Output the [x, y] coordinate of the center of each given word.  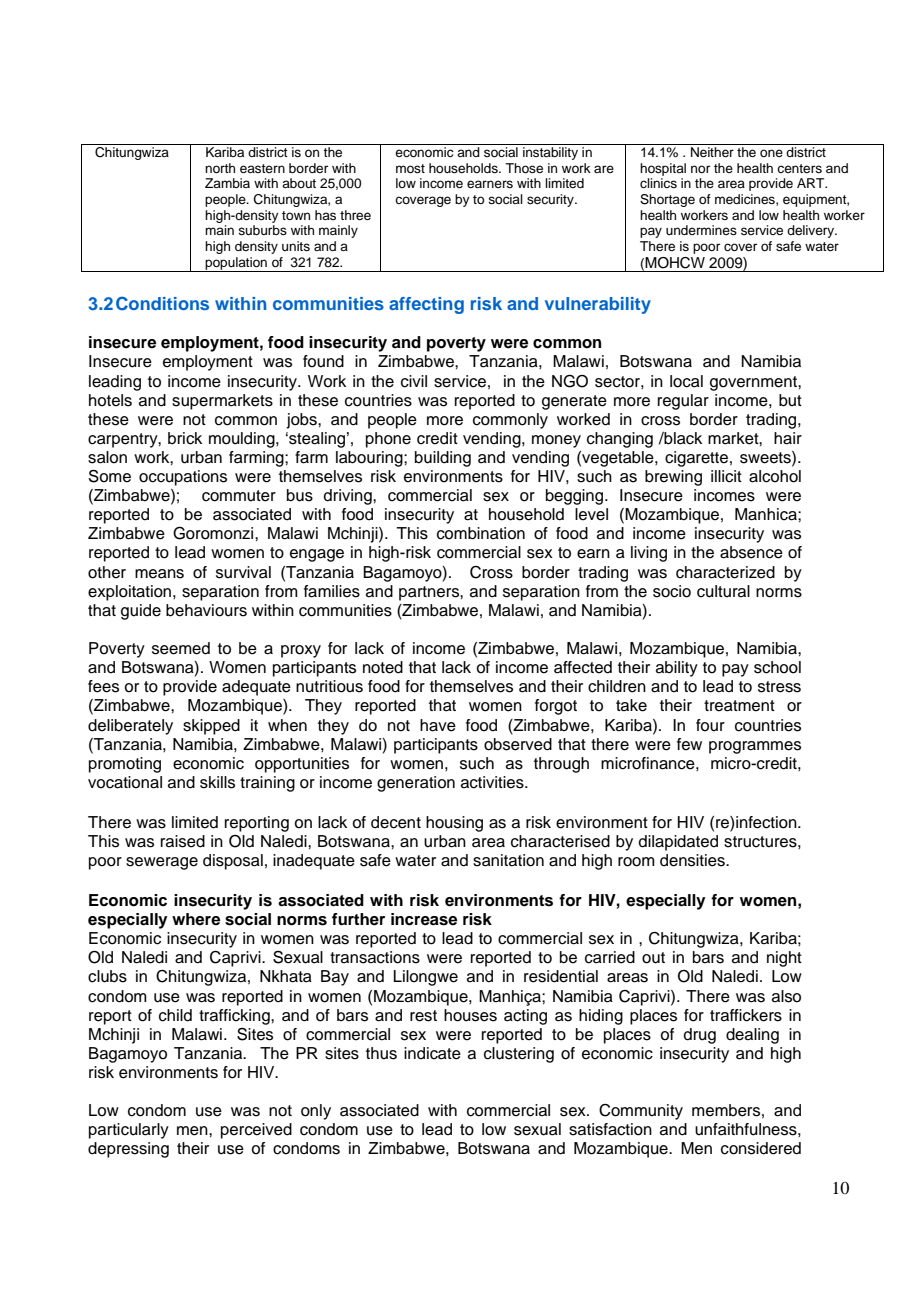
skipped [211, 727]
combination [481, 533]
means [159, 574]
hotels [110, 400]
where [196, 919]
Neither [712, 152]
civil [414, 381]
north [220, 168]
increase [424, 919]
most [410, 168]
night [784, 959]
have [438, 725]
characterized [725, 572]
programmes [755, 747]
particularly [129, 1131]
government [754, 383]
